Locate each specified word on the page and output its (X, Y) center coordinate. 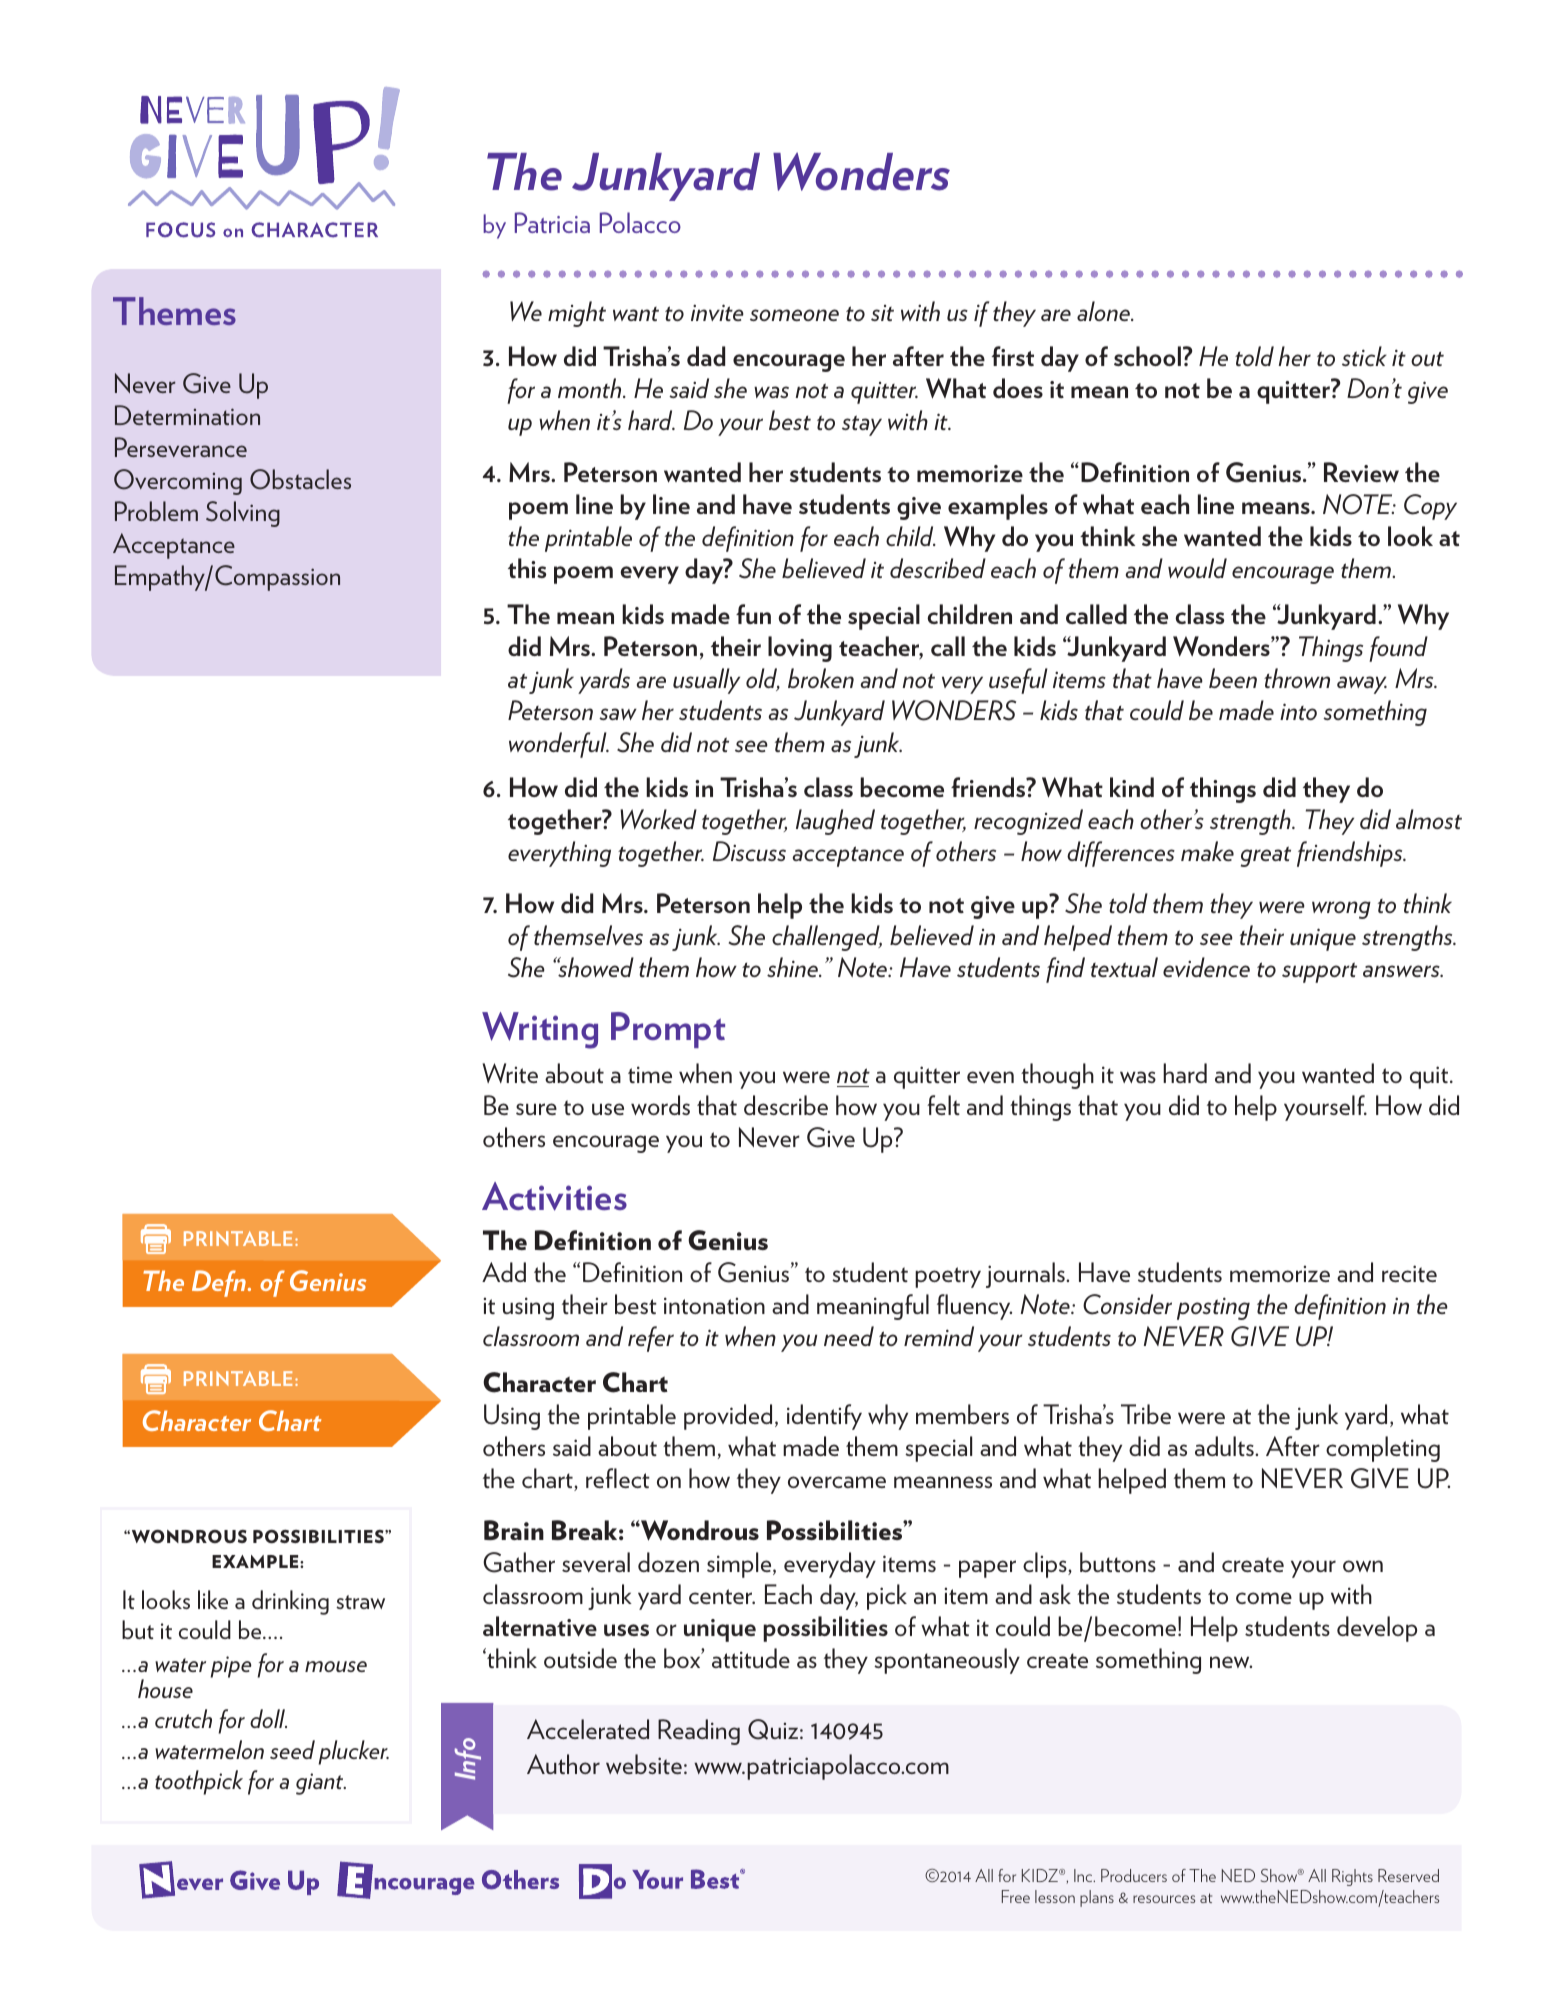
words (660, 1105)
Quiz (773, 1729)
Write (510, 1073)
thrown (1297, 678)
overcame (837, 1482)
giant (321, 1784)
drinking (290, 1602)
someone (794, 315)
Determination (187, 415)
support (1319, 972)
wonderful (559, 745)
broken (821, 678)
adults (1225, 1446)
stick (1364, 356)
